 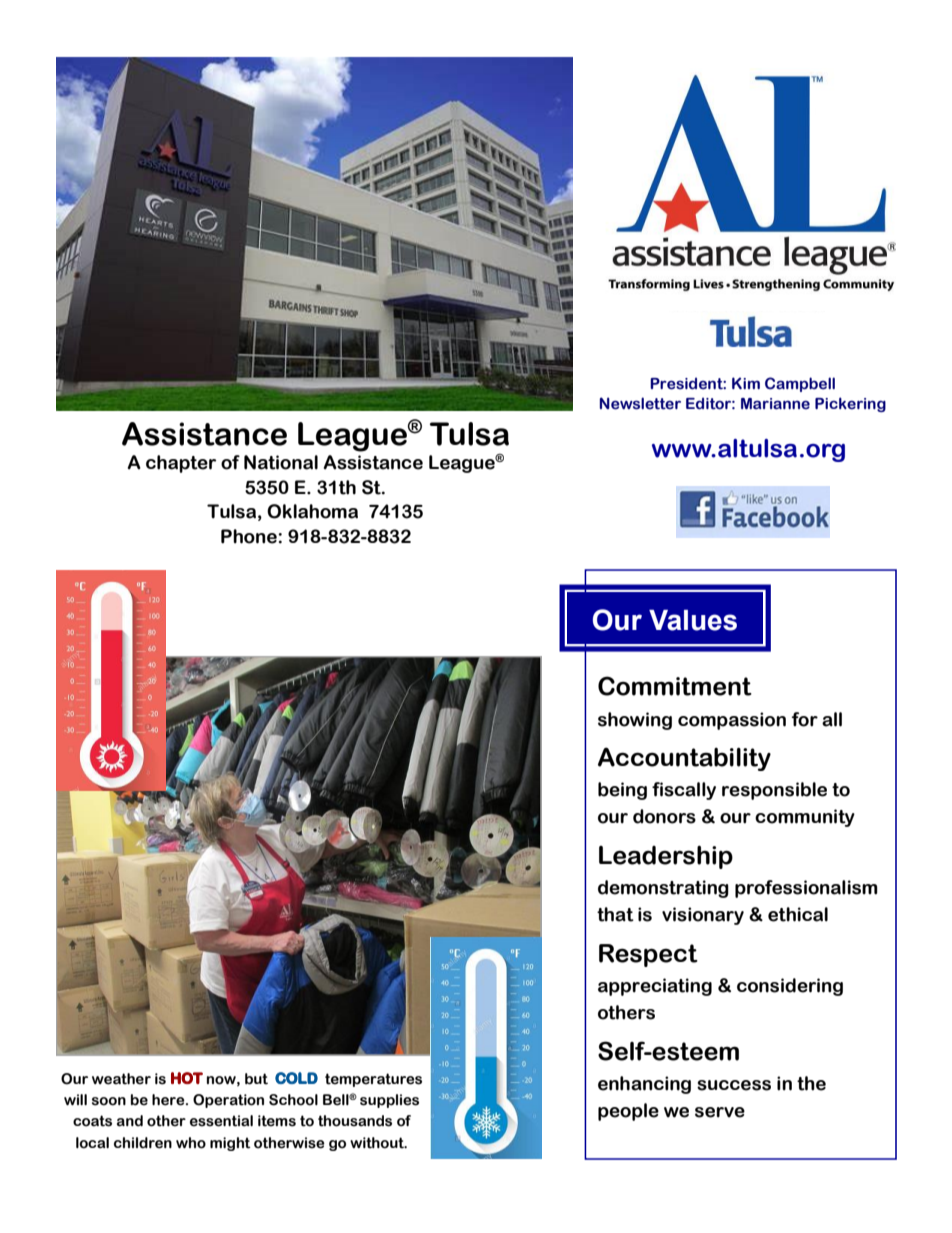 What do you see at coordinates (622, 791) in the screenshot?
I see `being` at bounding box center [622, 791].
